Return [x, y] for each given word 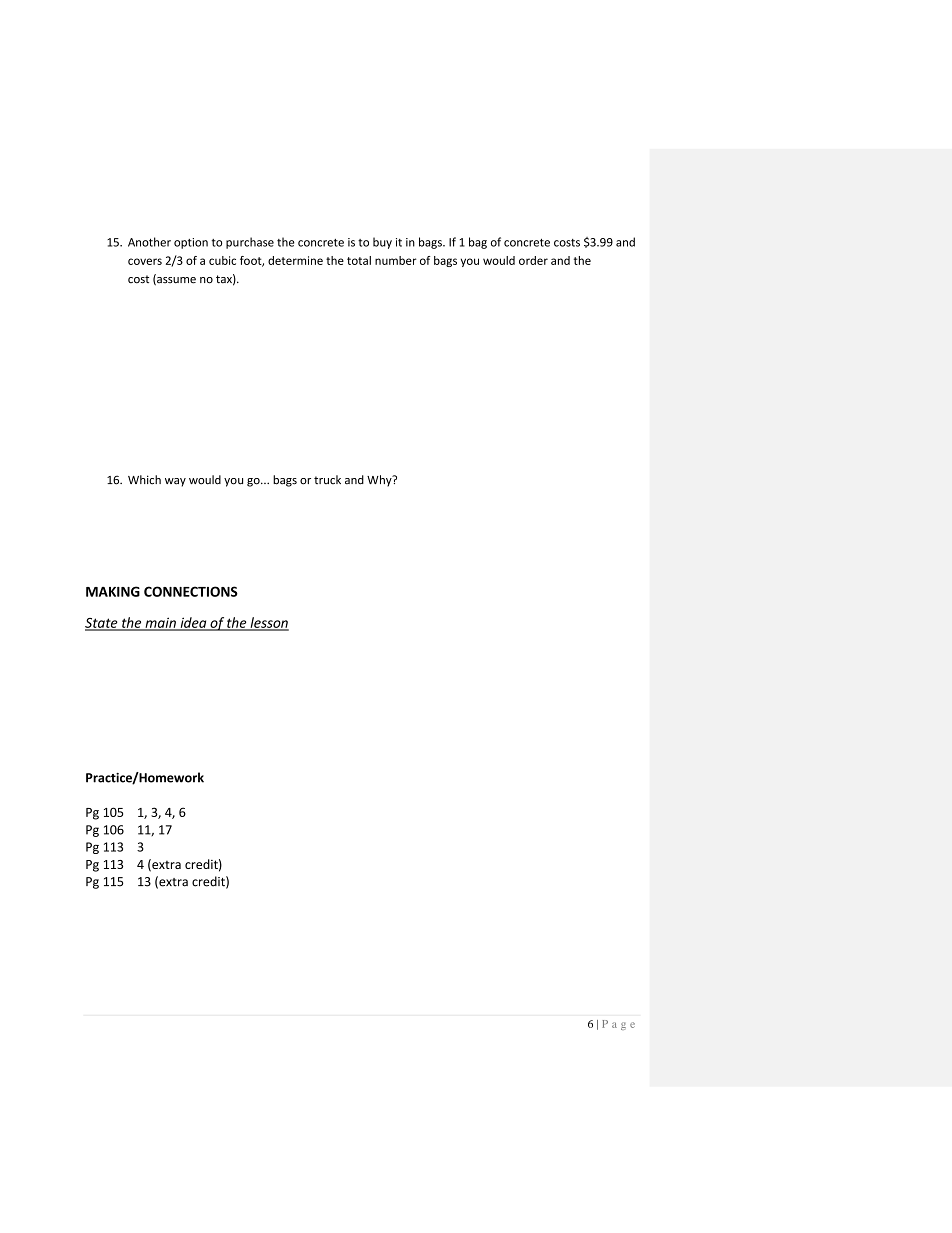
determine [295, 260]
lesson [268, 623]
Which [144, 480]
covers [145, 261]
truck [327, 479]
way [175, 482]
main [160, 623]
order [533, 260]
